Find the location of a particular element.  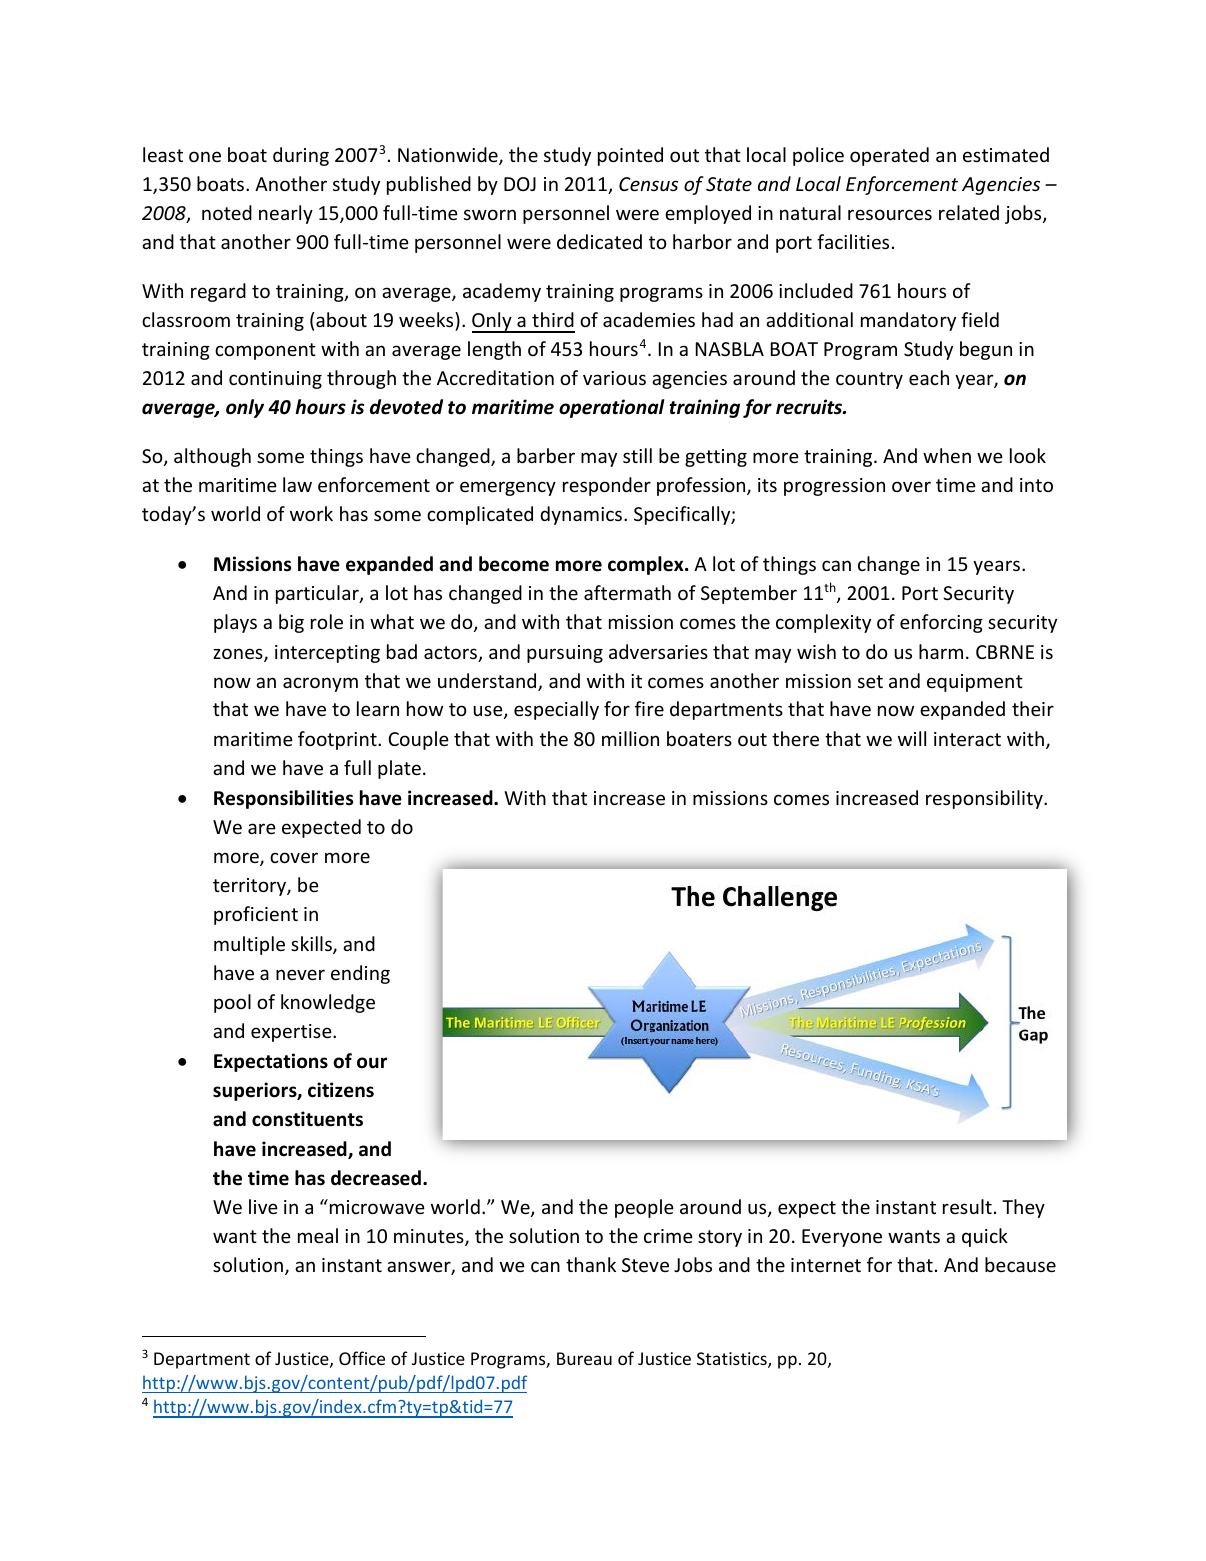

particular is located at coordinates (318, 594).
